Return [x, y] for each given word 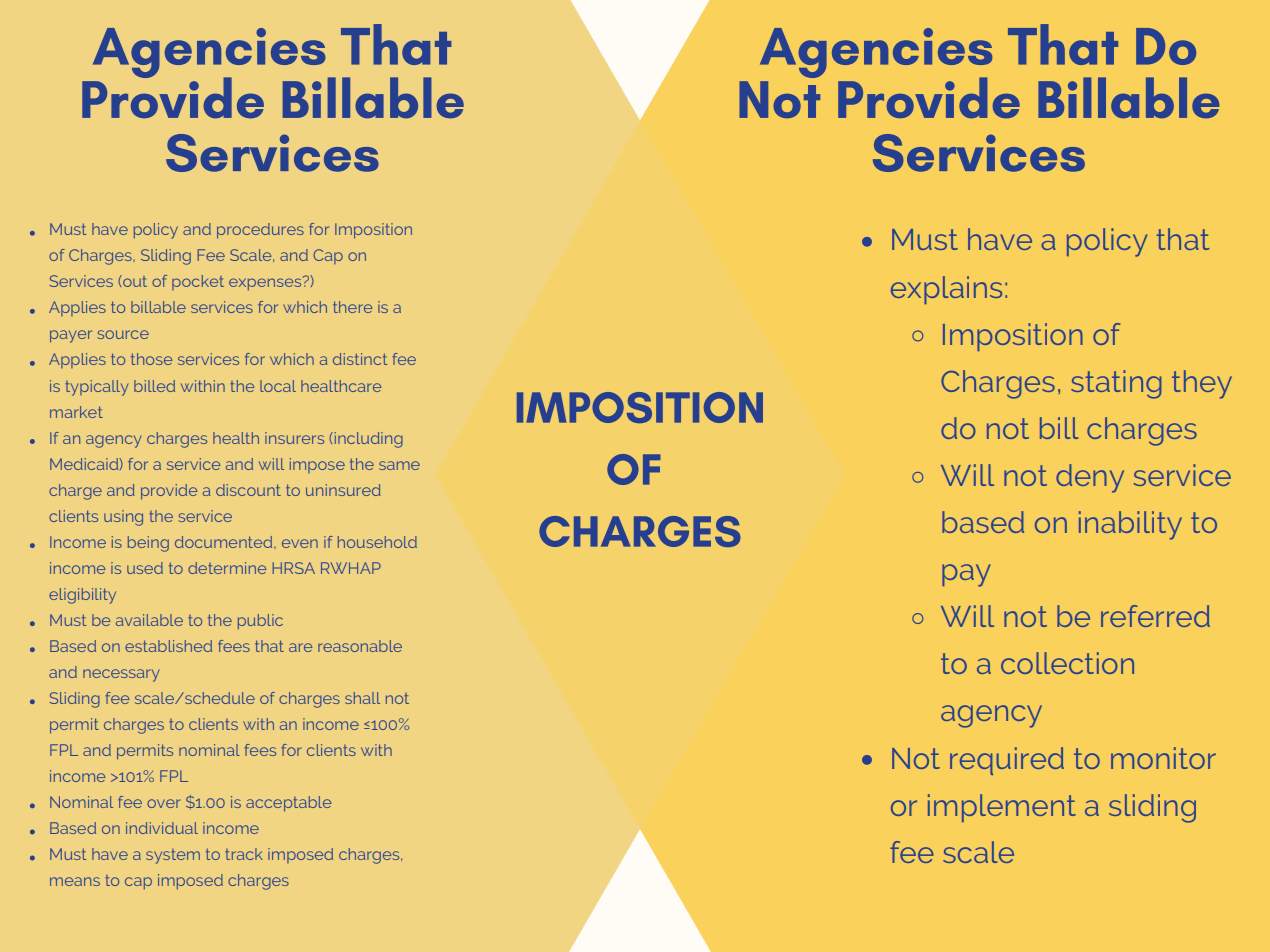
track [244, 854]
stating [1116, 384]
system [173, 856]
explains [946, 290]
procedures [260, 231]
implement [1002, 808]
